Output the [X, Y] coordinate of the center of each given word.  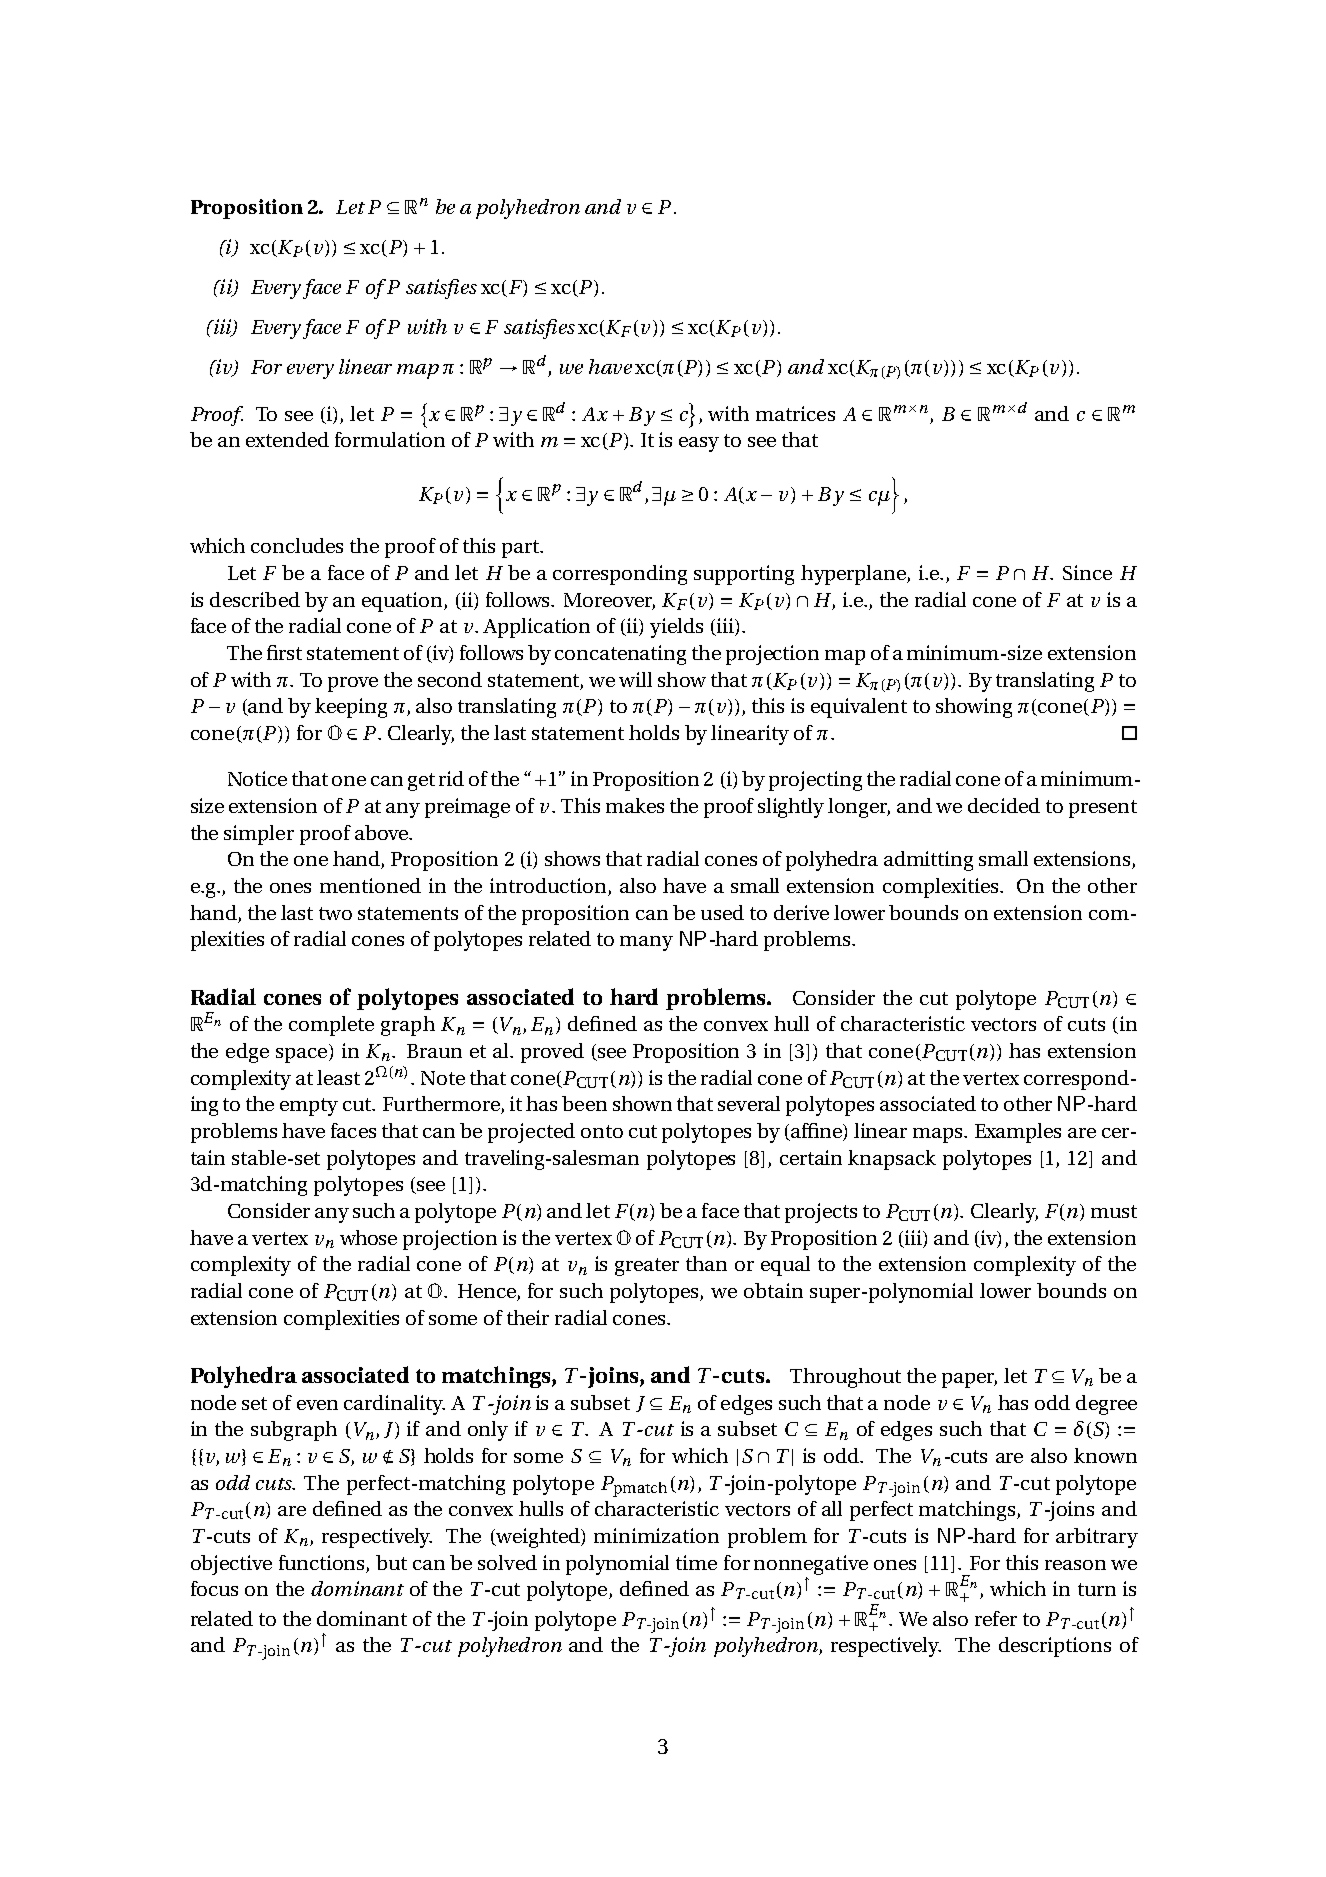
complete [331, 1026]
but [391, 1562]
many [646, 943]
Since [1087, 572]
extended [287, 439]
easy [699, 444]
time [696, 1562]
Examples [1018, 1133]
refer [996, 1618]
